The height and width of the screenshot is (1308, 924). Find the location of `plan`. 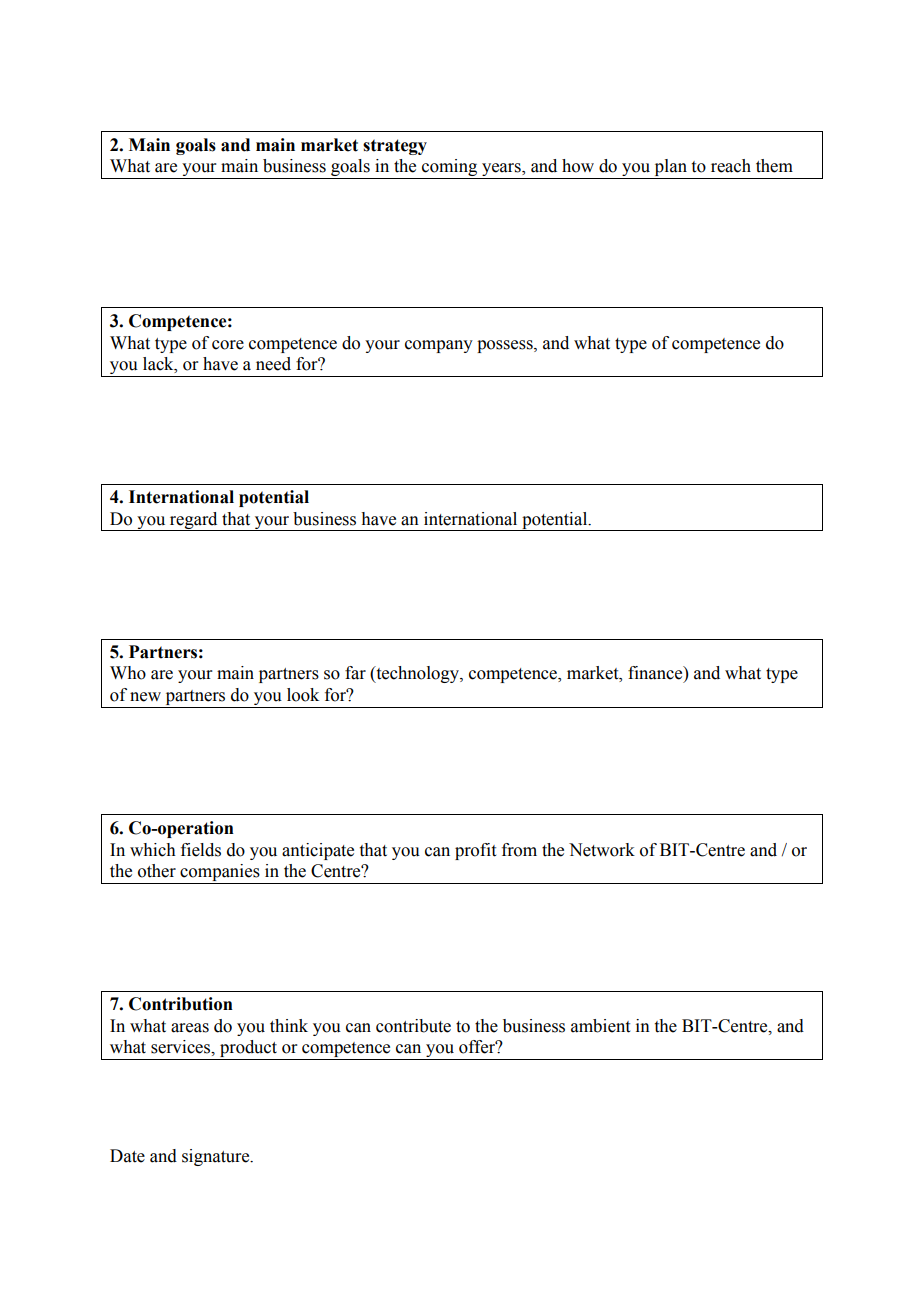

plan is located at coordinates (670, 169).
